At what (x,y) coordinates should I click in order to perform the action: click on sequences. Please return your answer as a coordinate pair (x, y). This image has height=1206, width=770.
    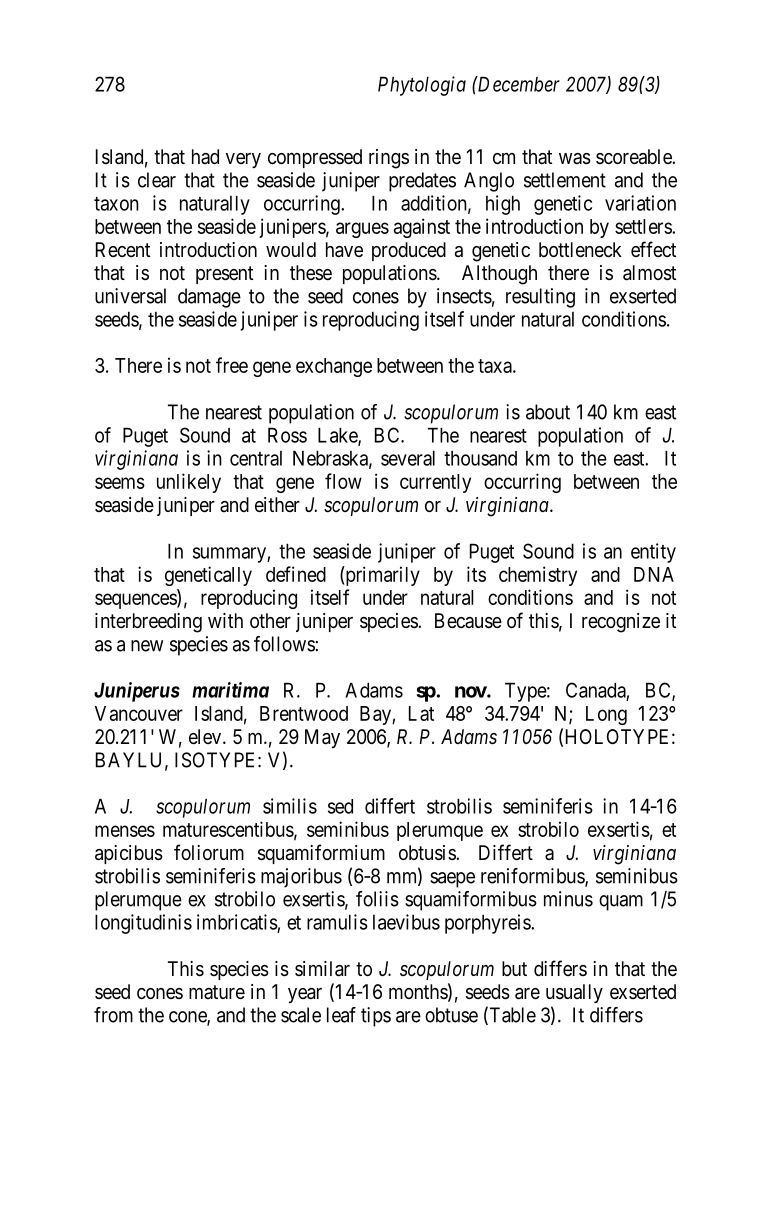
    Looking at the image, I should click on (136, 601).
